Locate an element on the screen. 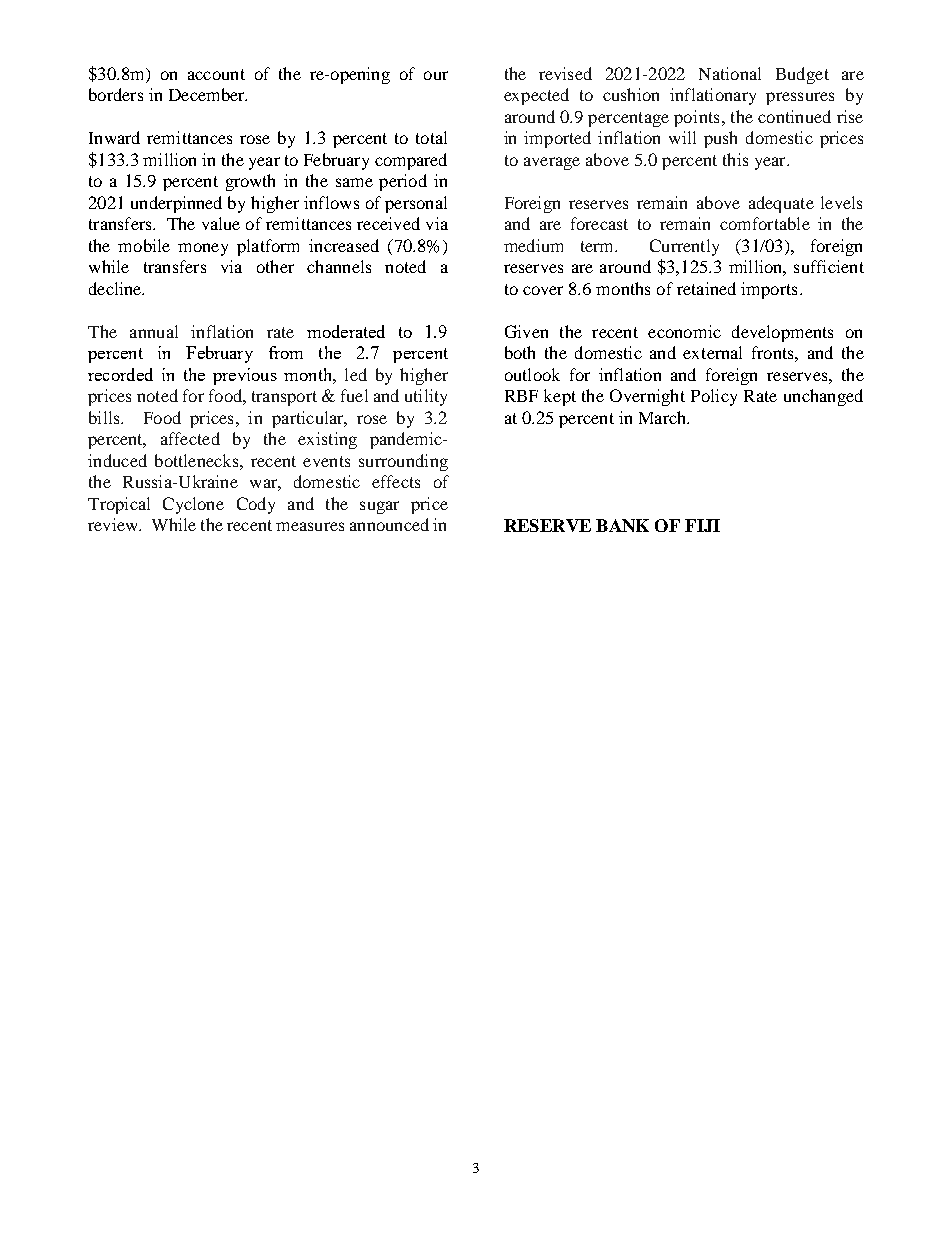  March is located at coordinates (664, 417).
